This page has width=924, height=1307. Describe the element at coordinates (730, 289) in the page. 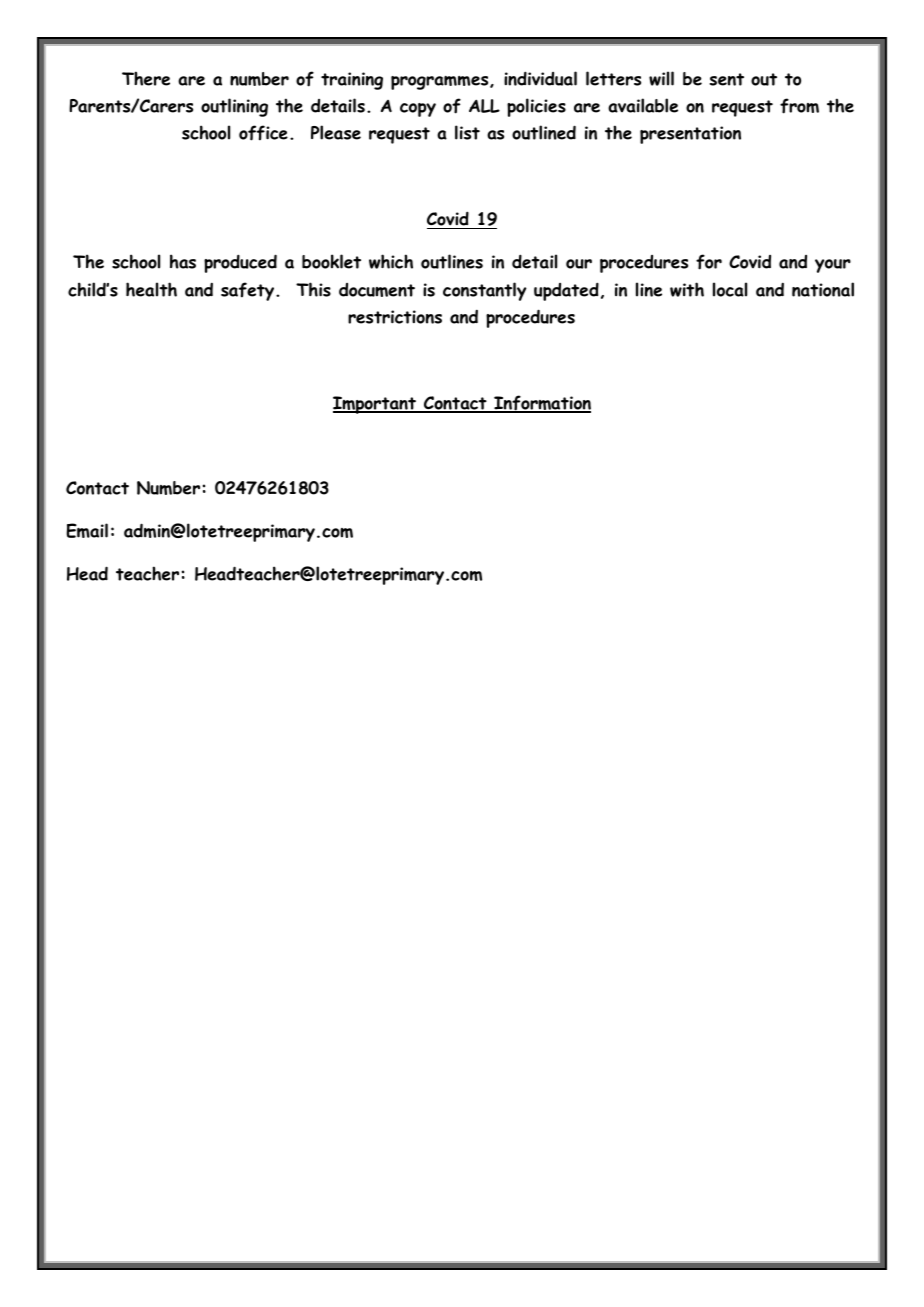

I see `local` at that location.
